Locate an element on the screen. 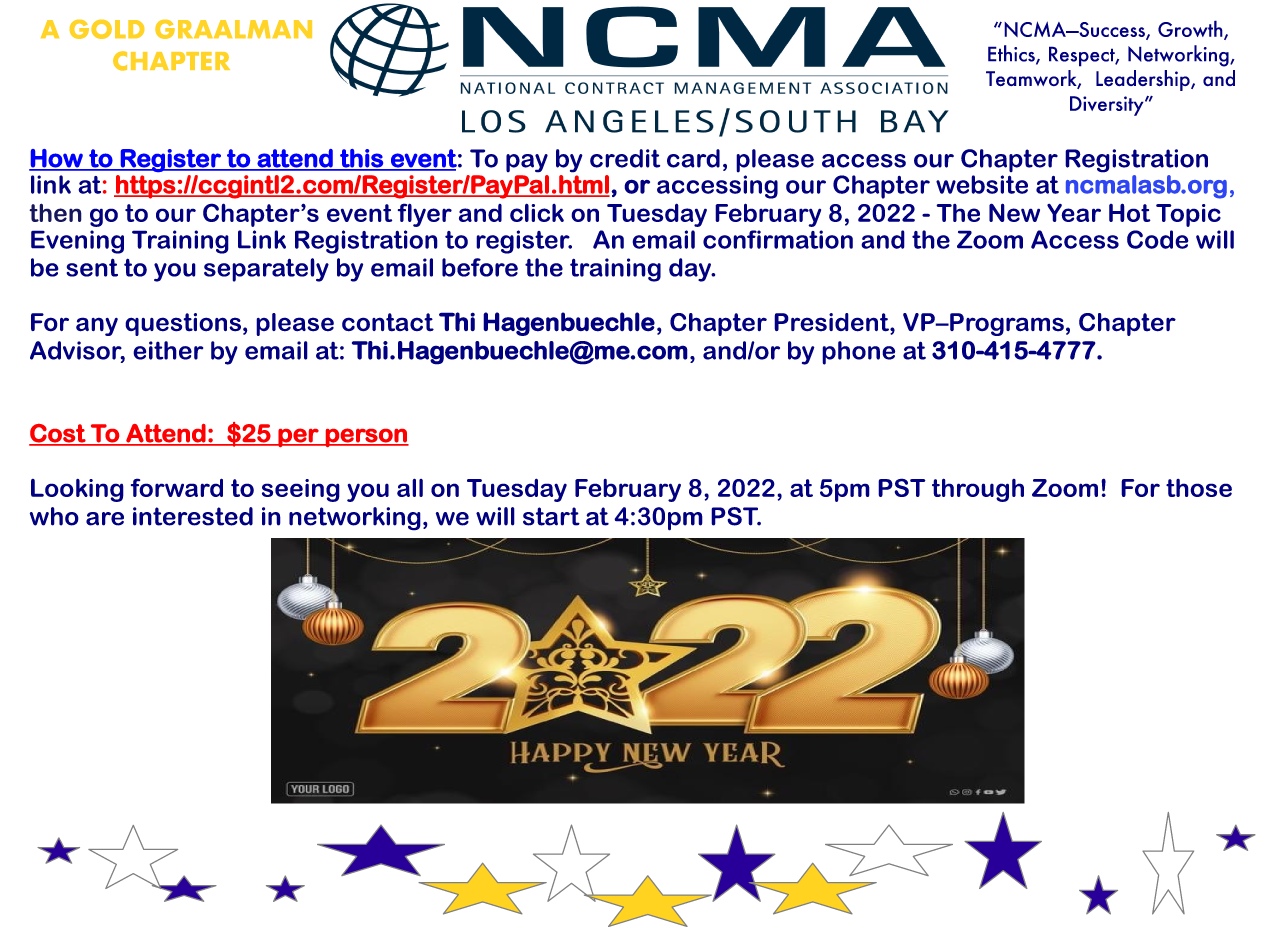 Image resolution: width=1270 pixels, height=952 pixels. through is located at coordinates (978, 490).
